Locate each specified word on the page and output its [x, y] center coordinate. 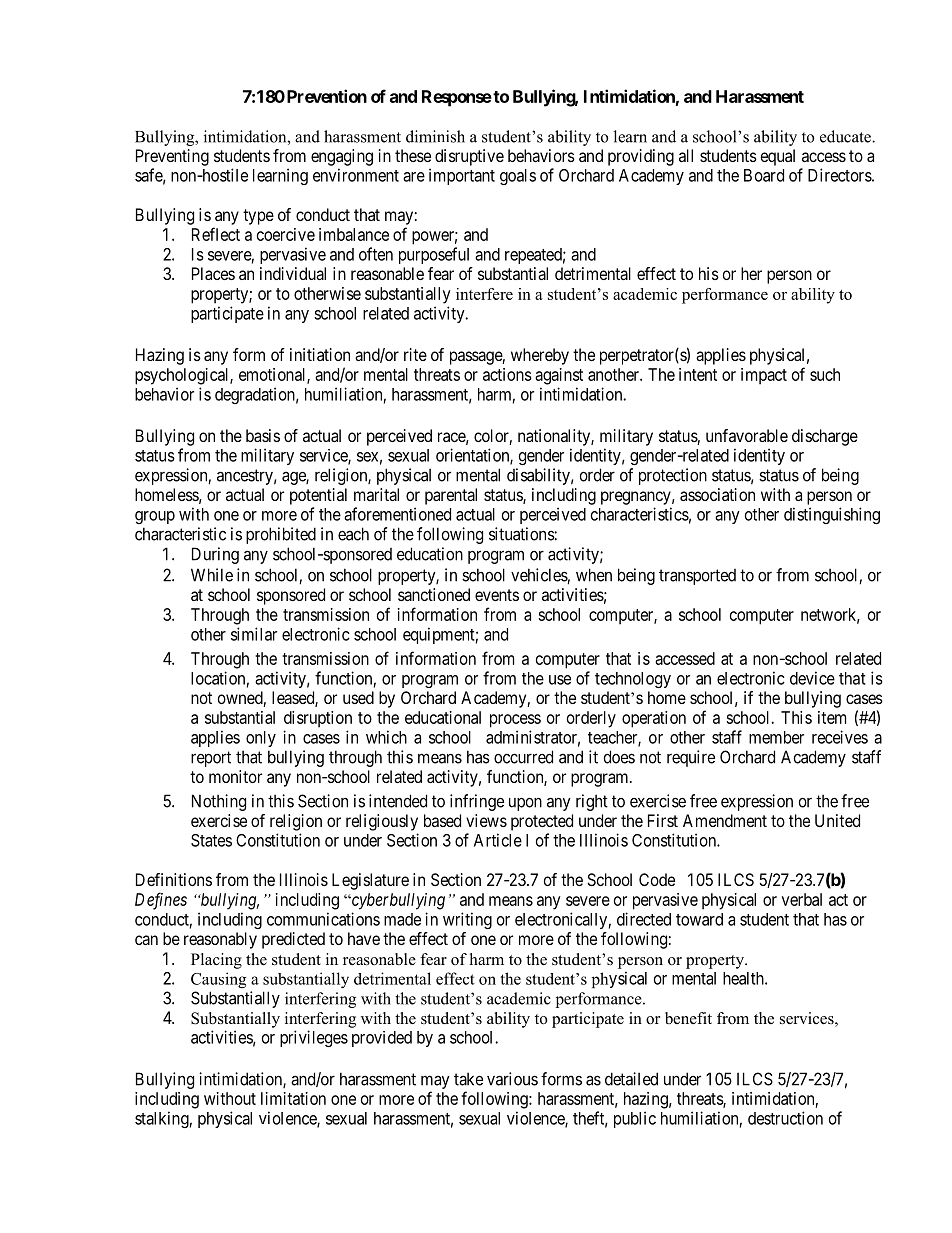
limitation [293, 1098]
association [717, 494]
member [776, 737]
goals [518, 177]
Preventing [172, 157]
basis [263, 435]
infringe [477, 802]
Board [764, 175]
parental [451, 496]
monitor [235, 776]
